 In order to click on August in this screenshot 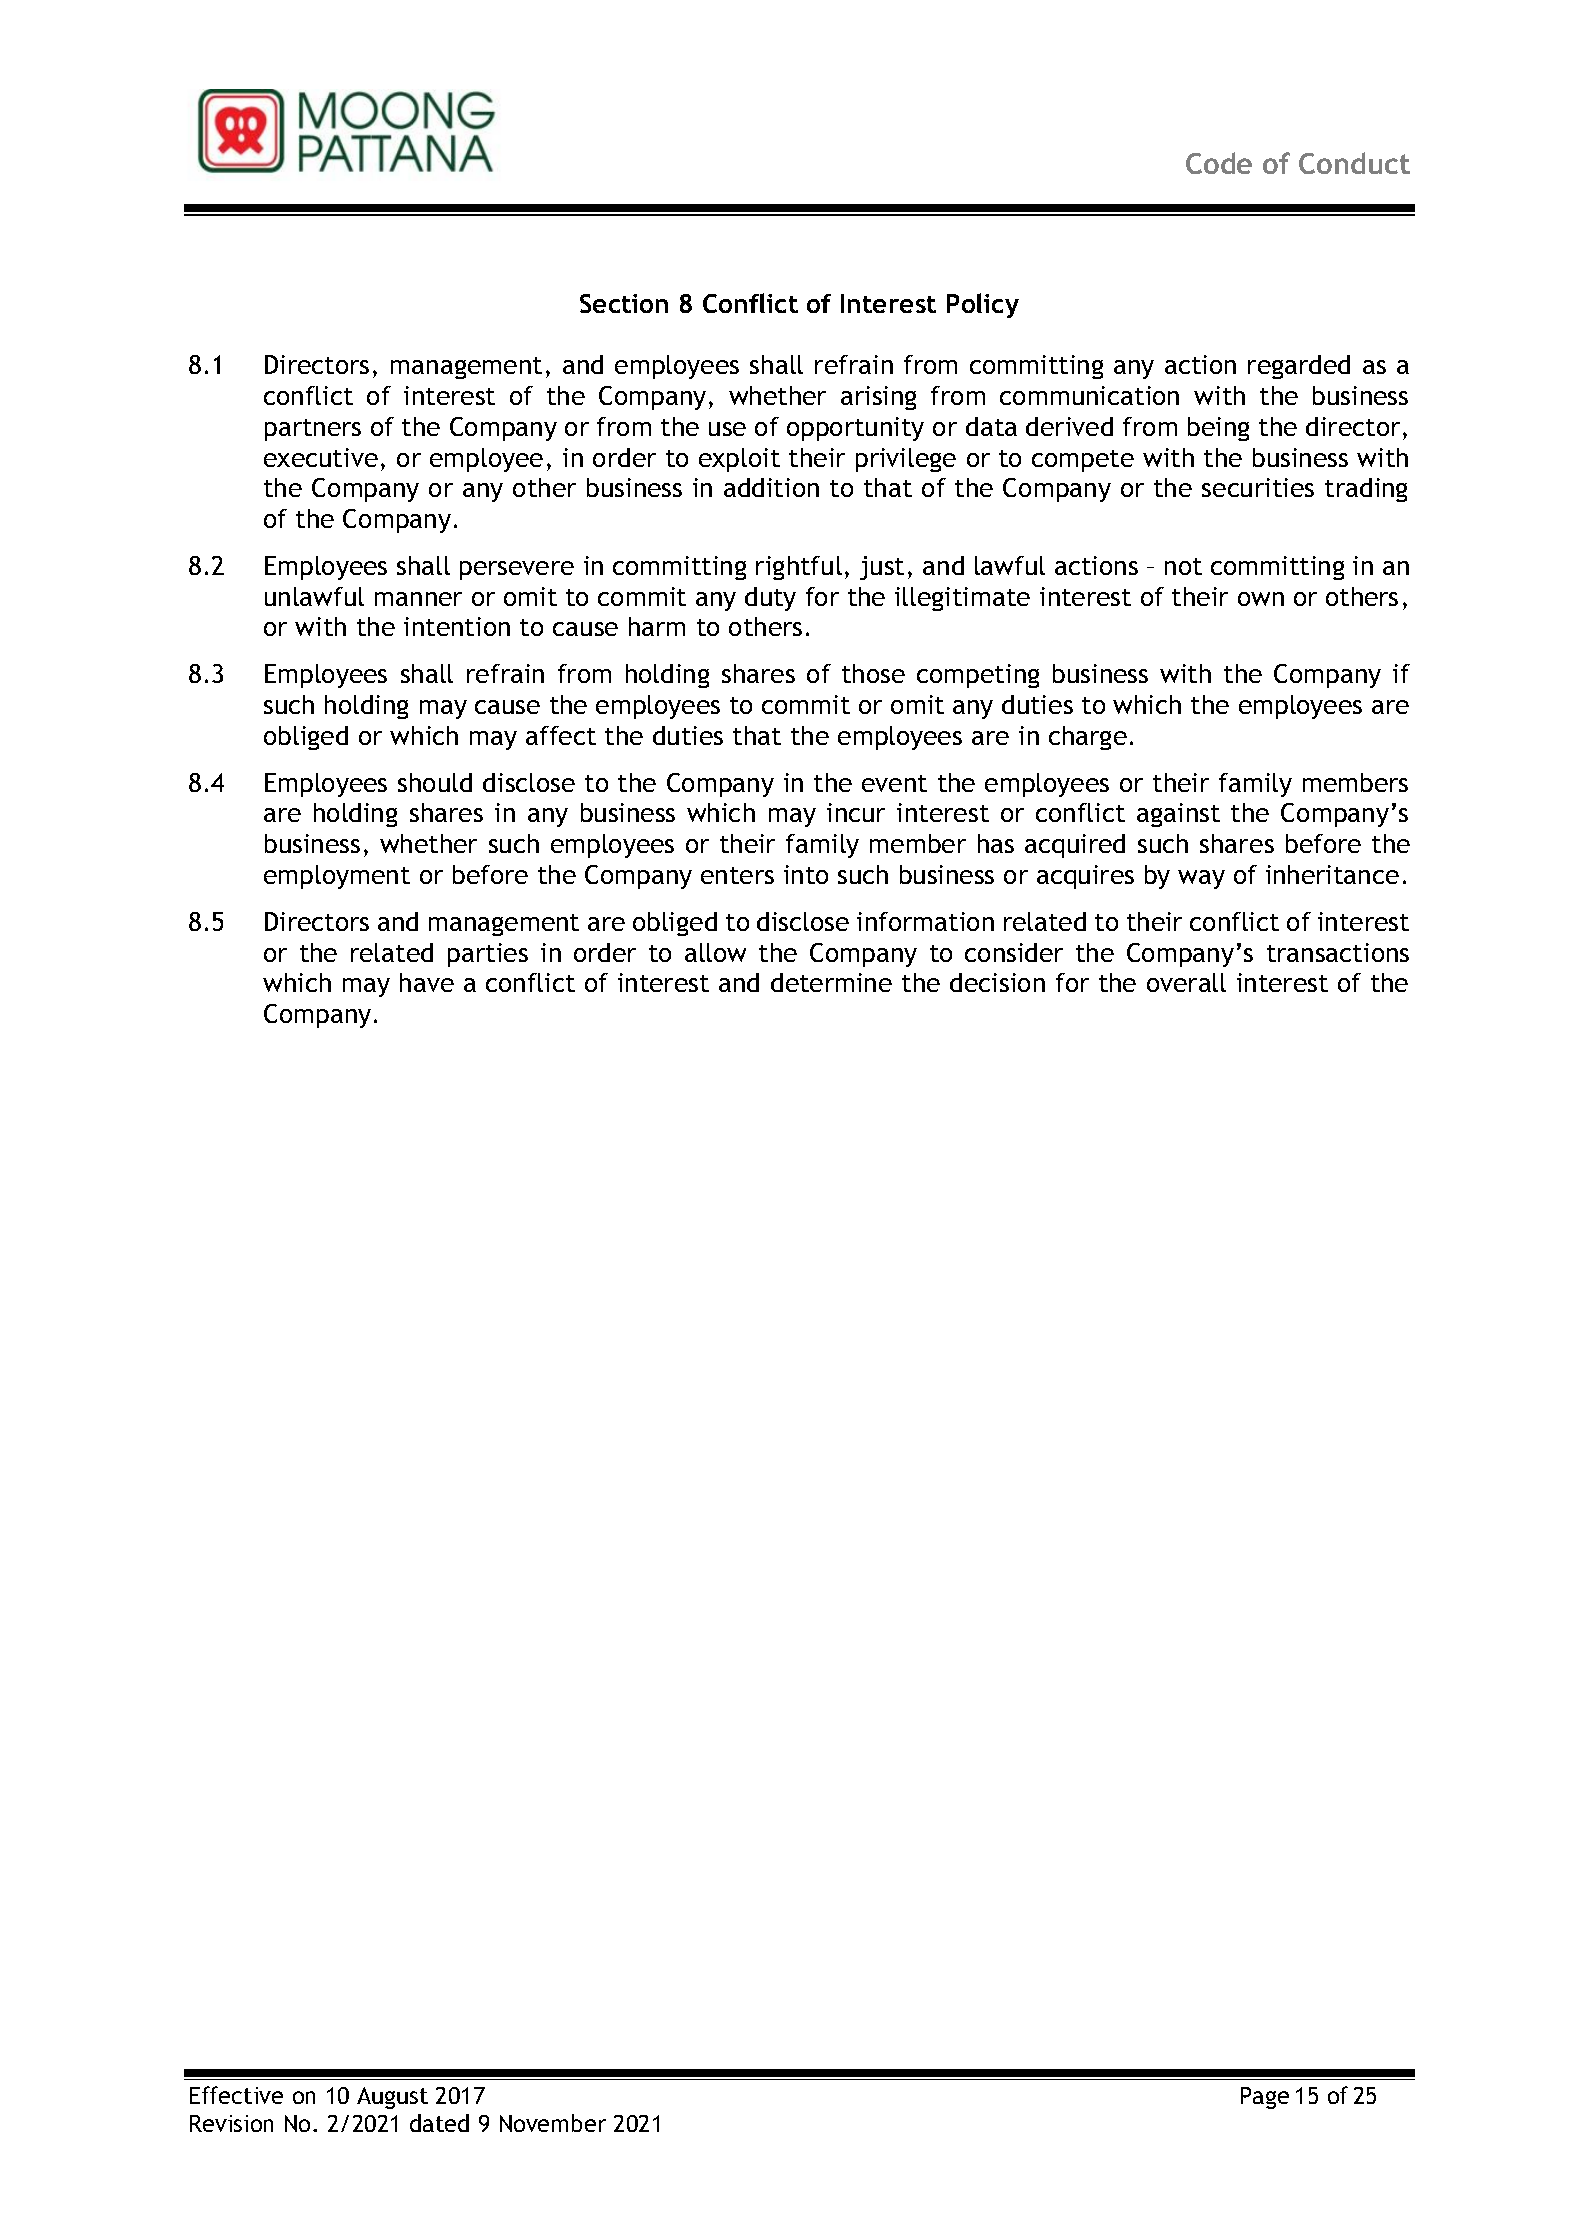, I will do `click(392, 2098)`.
